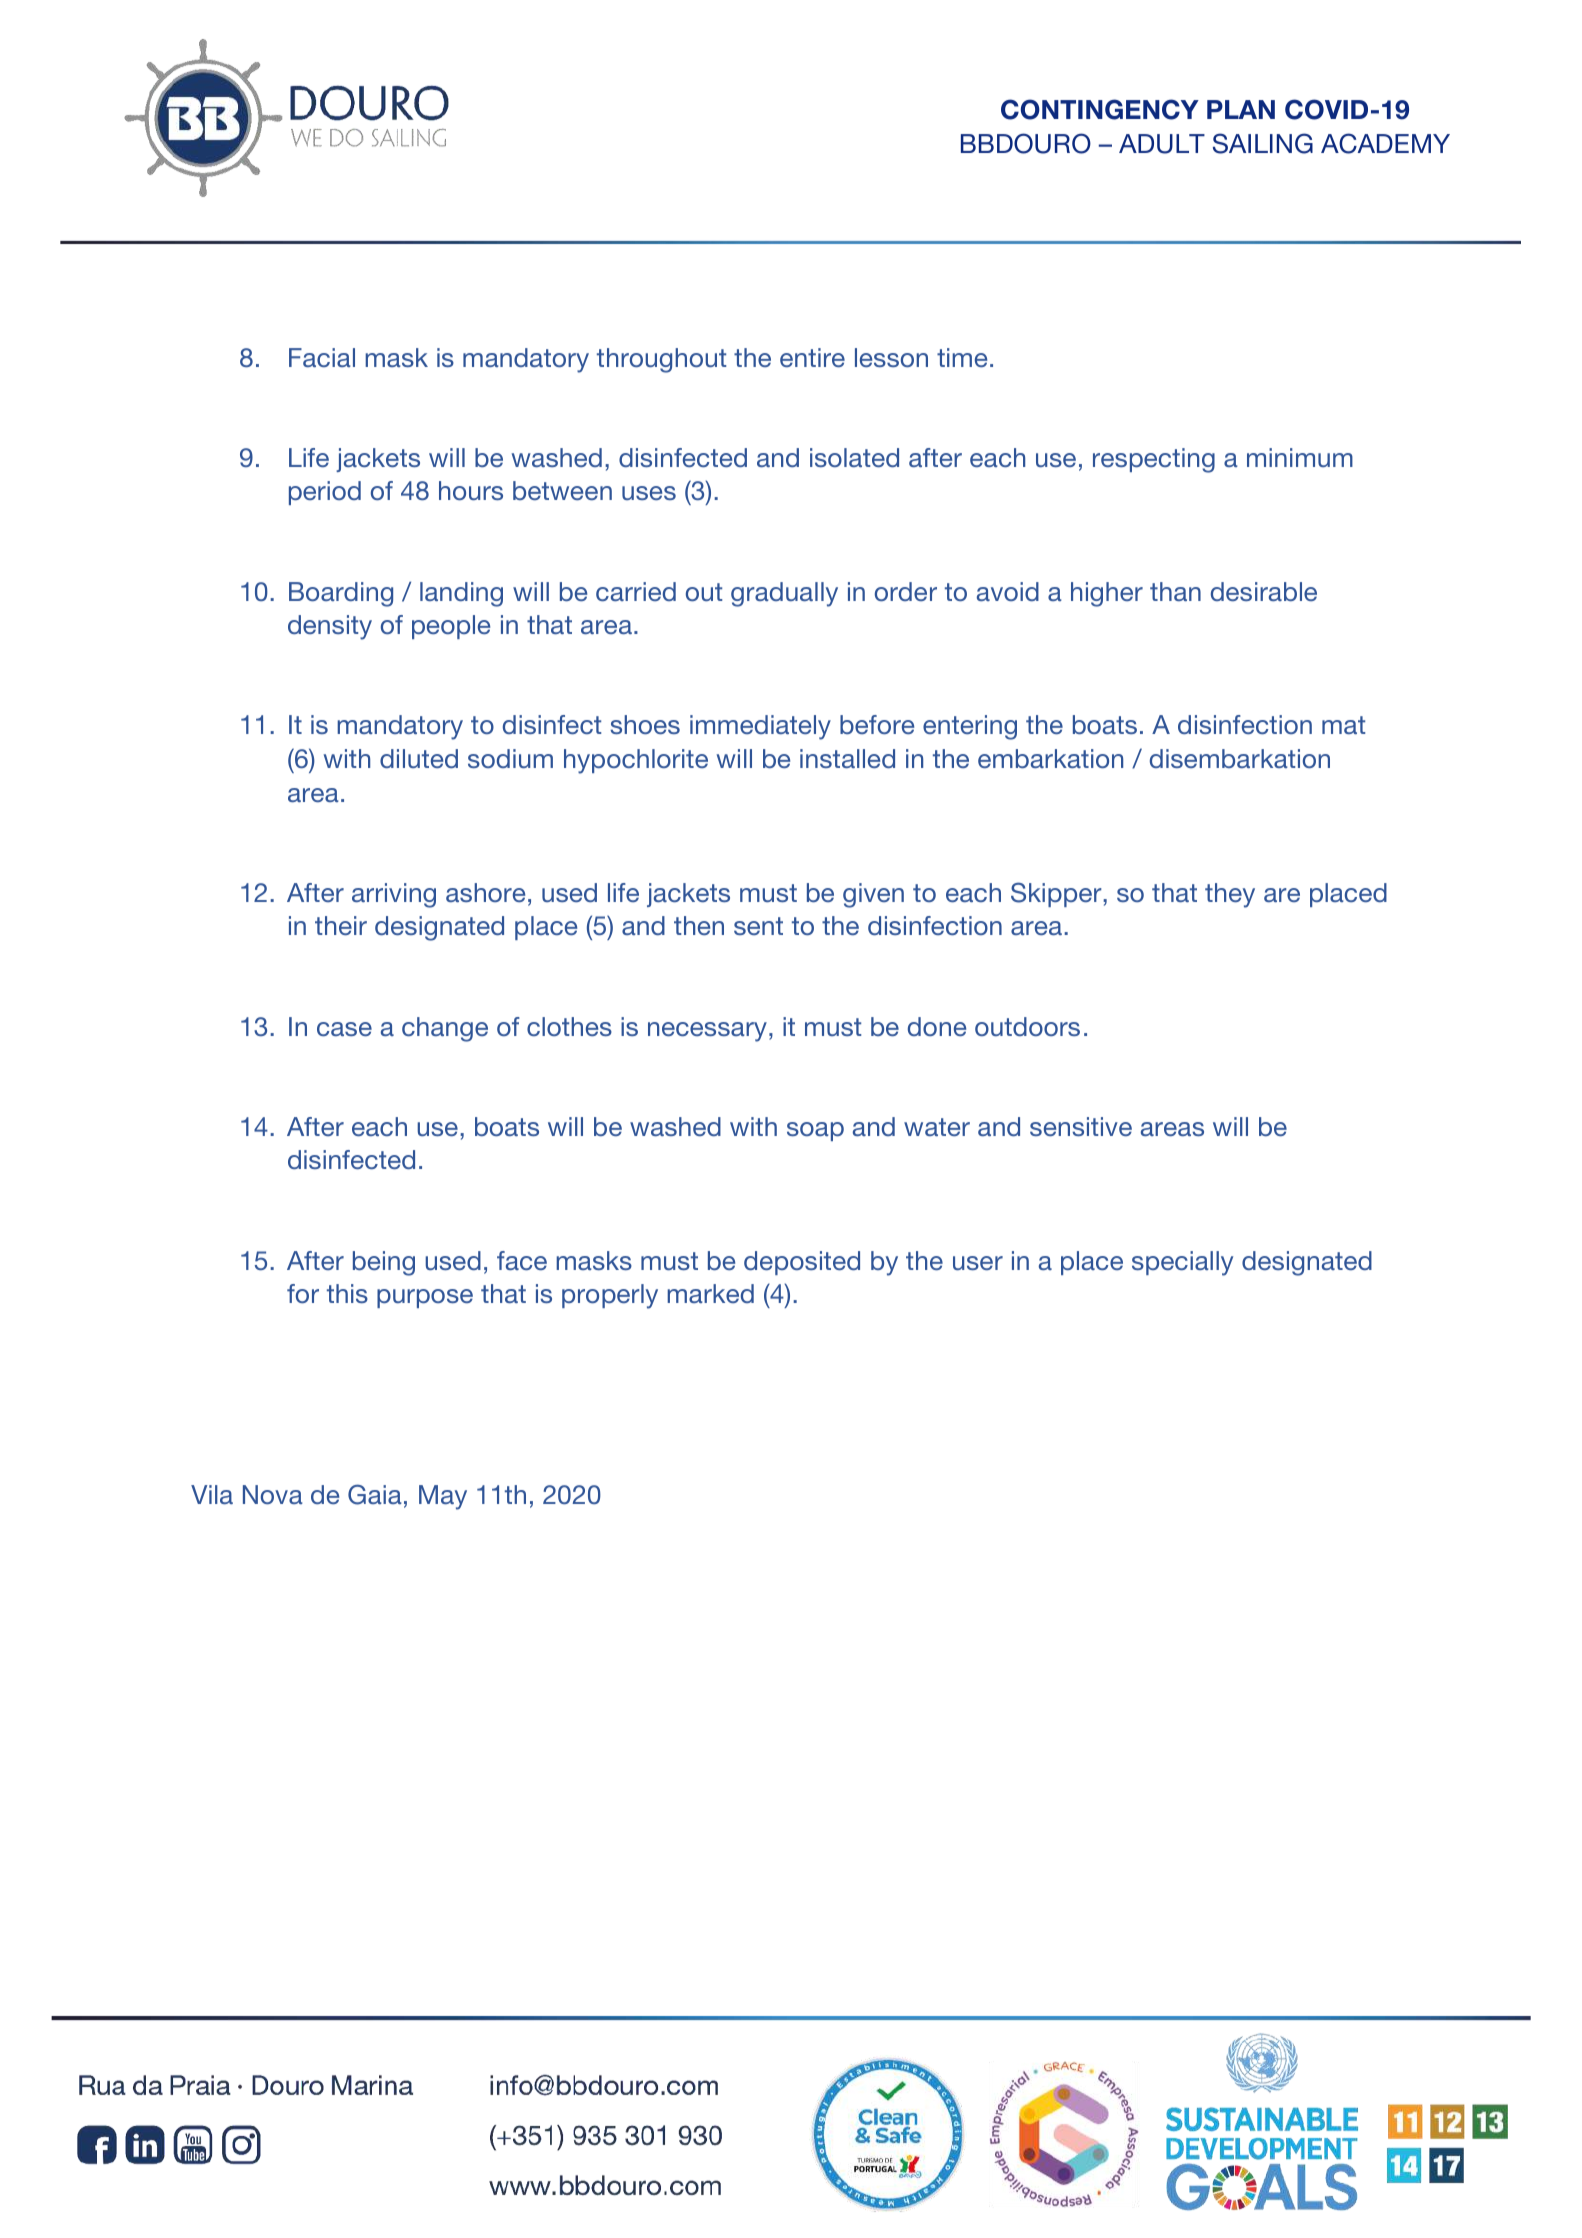  I want to click on Facial, so click(322, 357).
